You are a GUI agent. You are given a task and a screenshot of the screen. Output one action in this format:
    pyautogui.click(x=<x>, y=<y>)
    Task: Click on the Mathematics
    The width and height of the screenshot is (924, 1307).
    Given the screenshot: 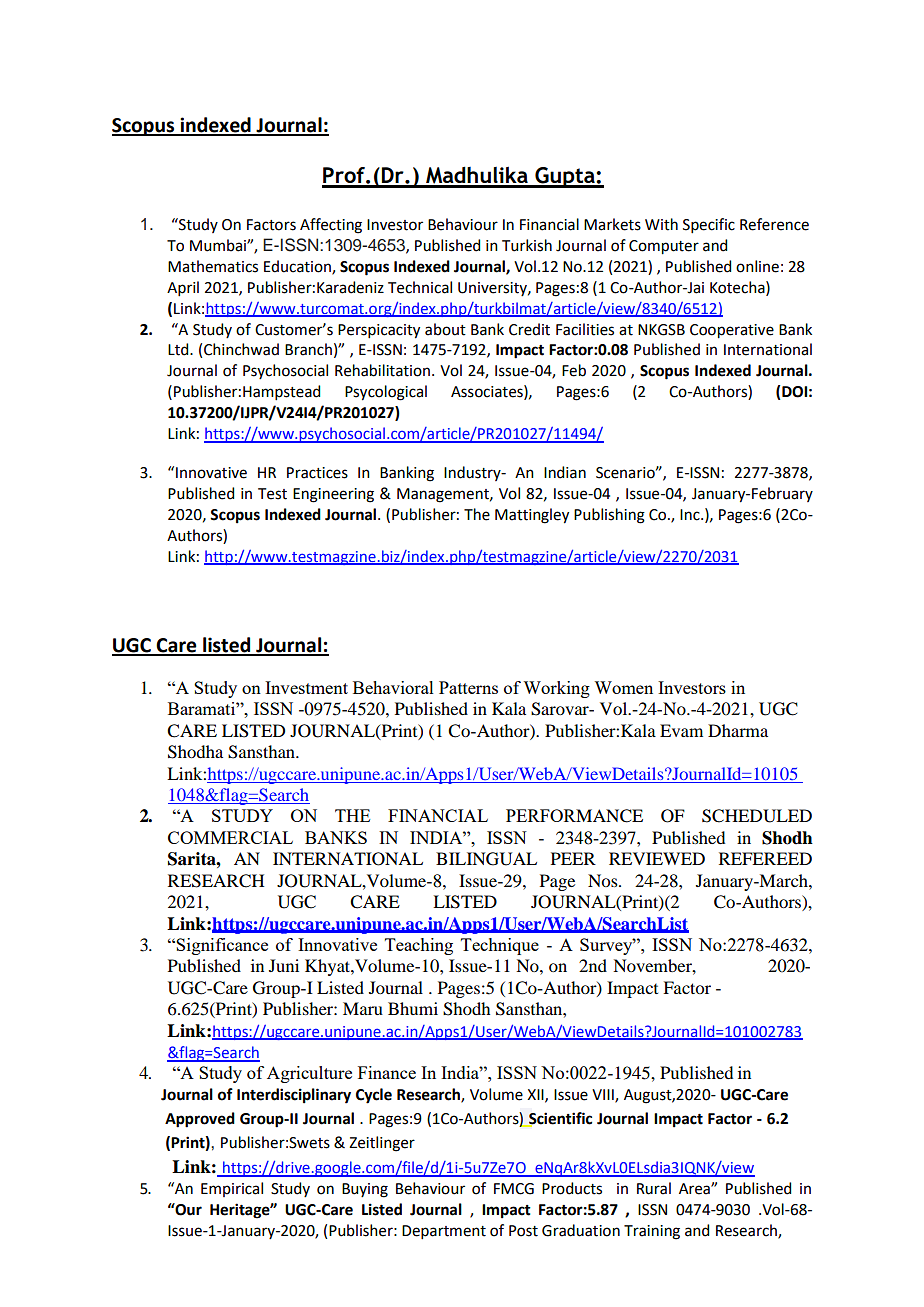 What is the action you would take?
    pyautogui.click(x=213, y=266)
